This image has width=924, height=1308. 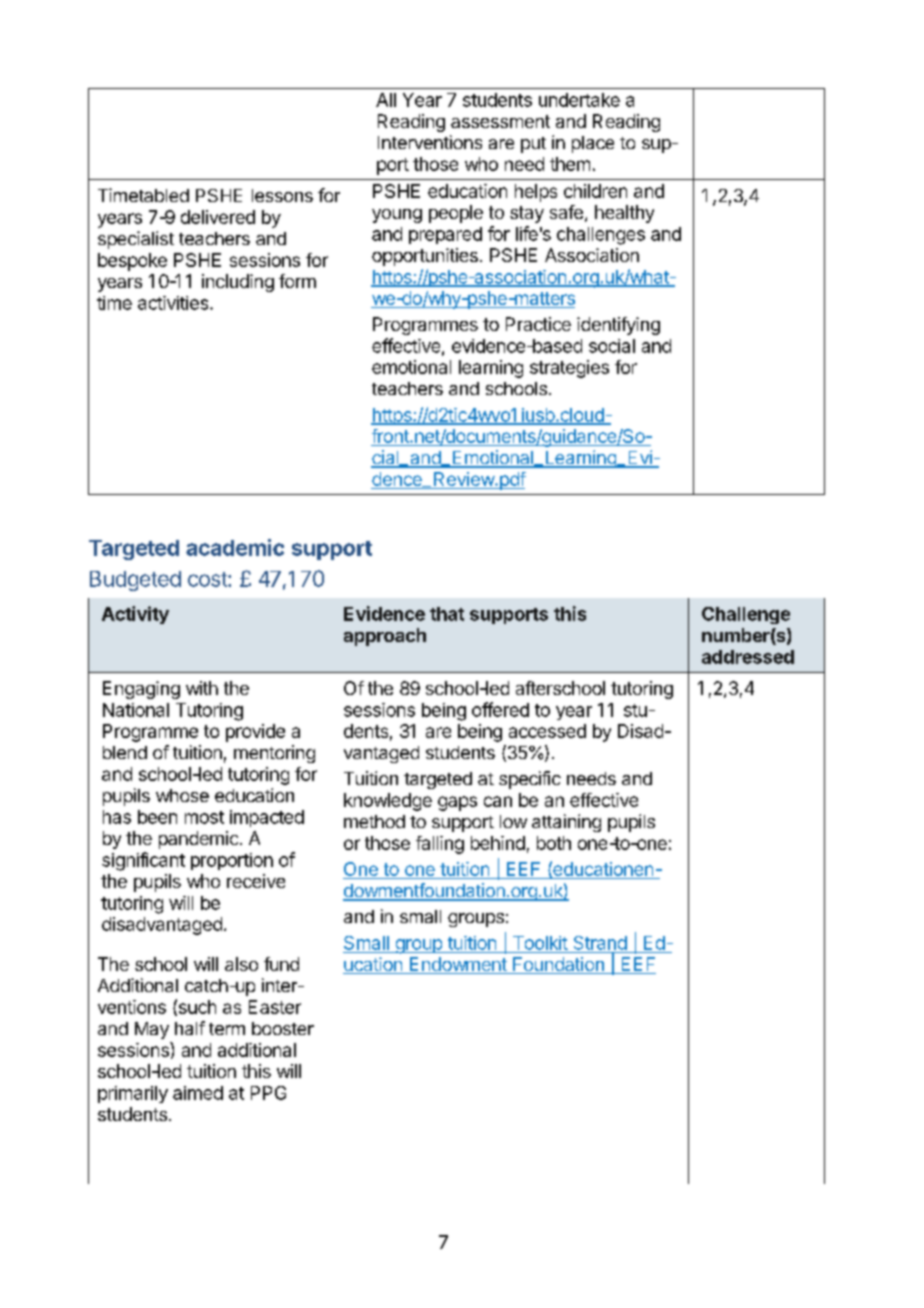 What do you see at coordinates (618, 326) in the image?
I see `identifying` at bounding box center [618, 326].
